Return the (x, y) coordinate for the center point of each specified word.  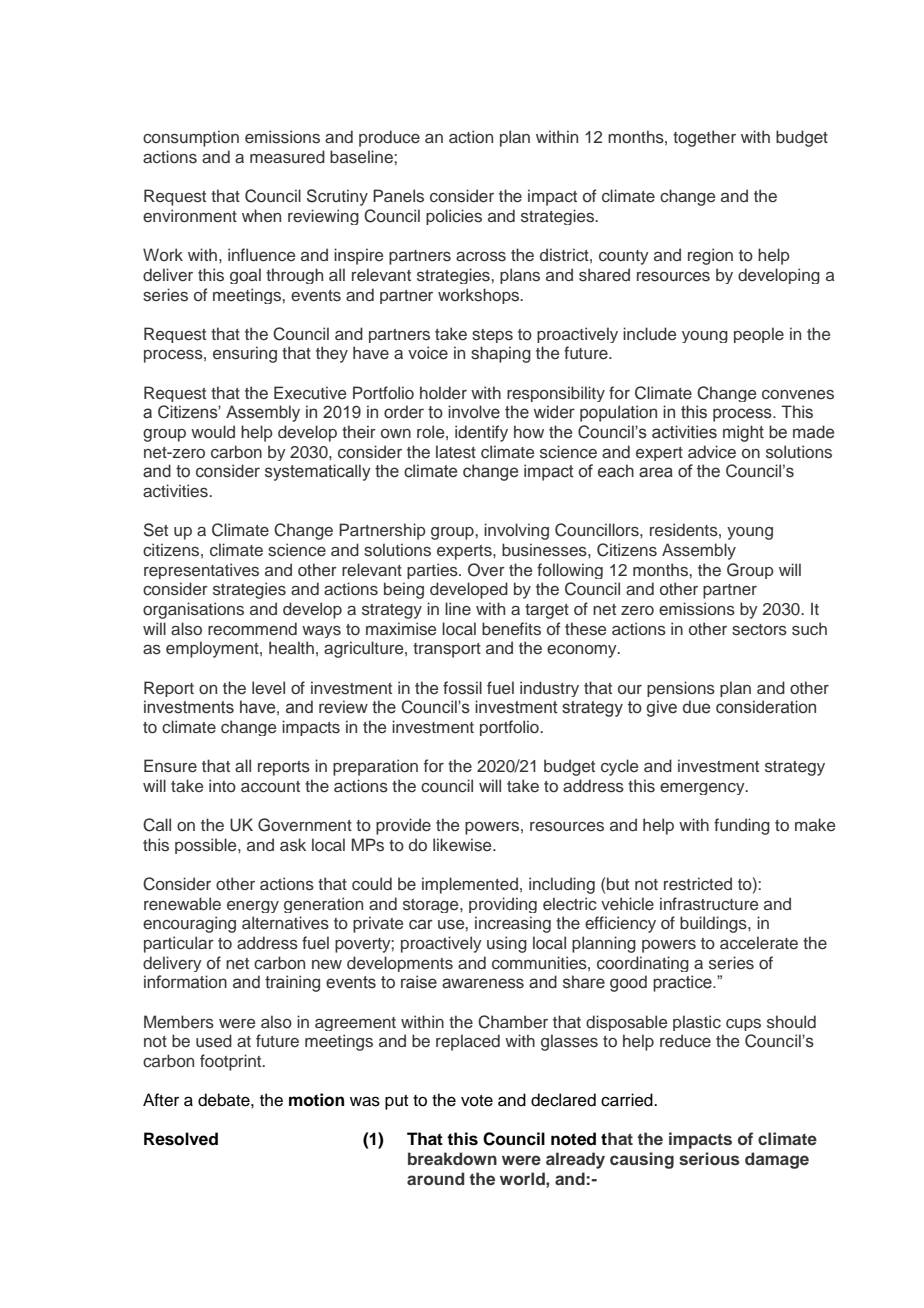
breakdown (452, 1158)
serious (709, 1159)
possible (207, 846)
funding (742, 826)
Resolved (181, 1139)
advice (712, 451)
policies (454, 217)
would (213, 432)
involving (516, 531)
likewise (463, 845)
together (704, 138)
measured (287, 157)
